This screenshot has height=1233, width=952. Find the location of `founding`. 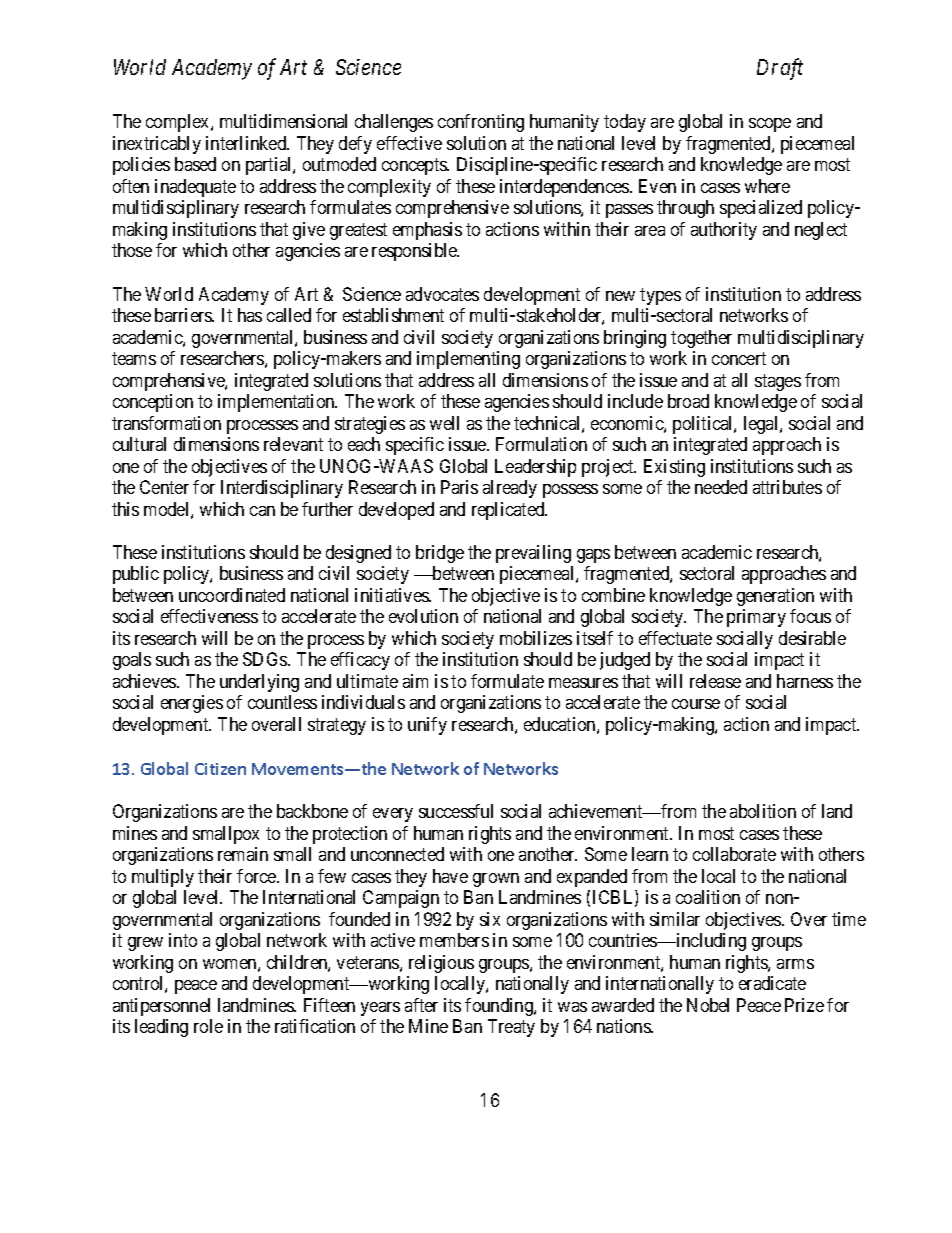

founding is located at coordinates (500, 1007).
